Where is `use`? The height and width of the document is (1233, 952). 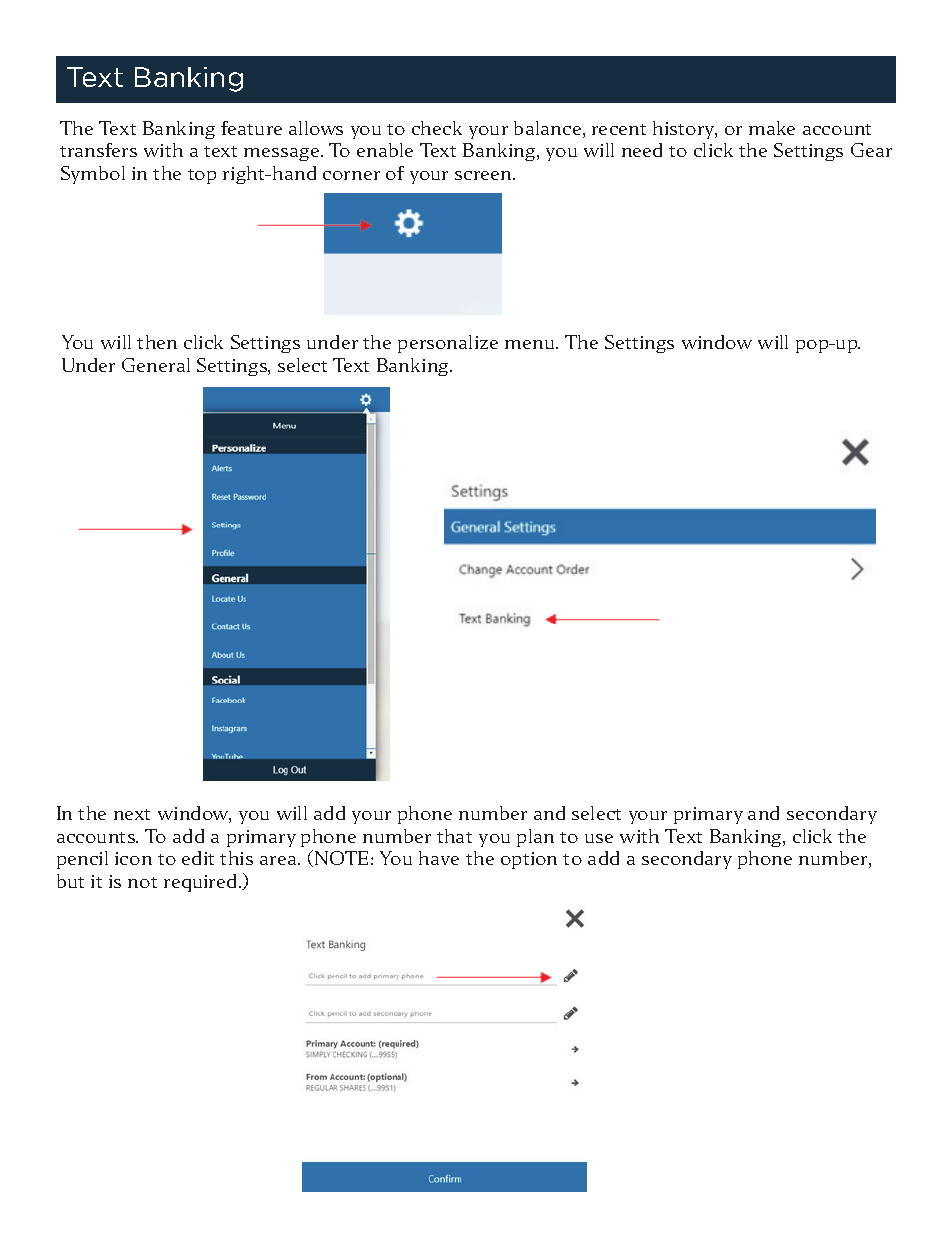 use is located at coordinates (599, 838).
